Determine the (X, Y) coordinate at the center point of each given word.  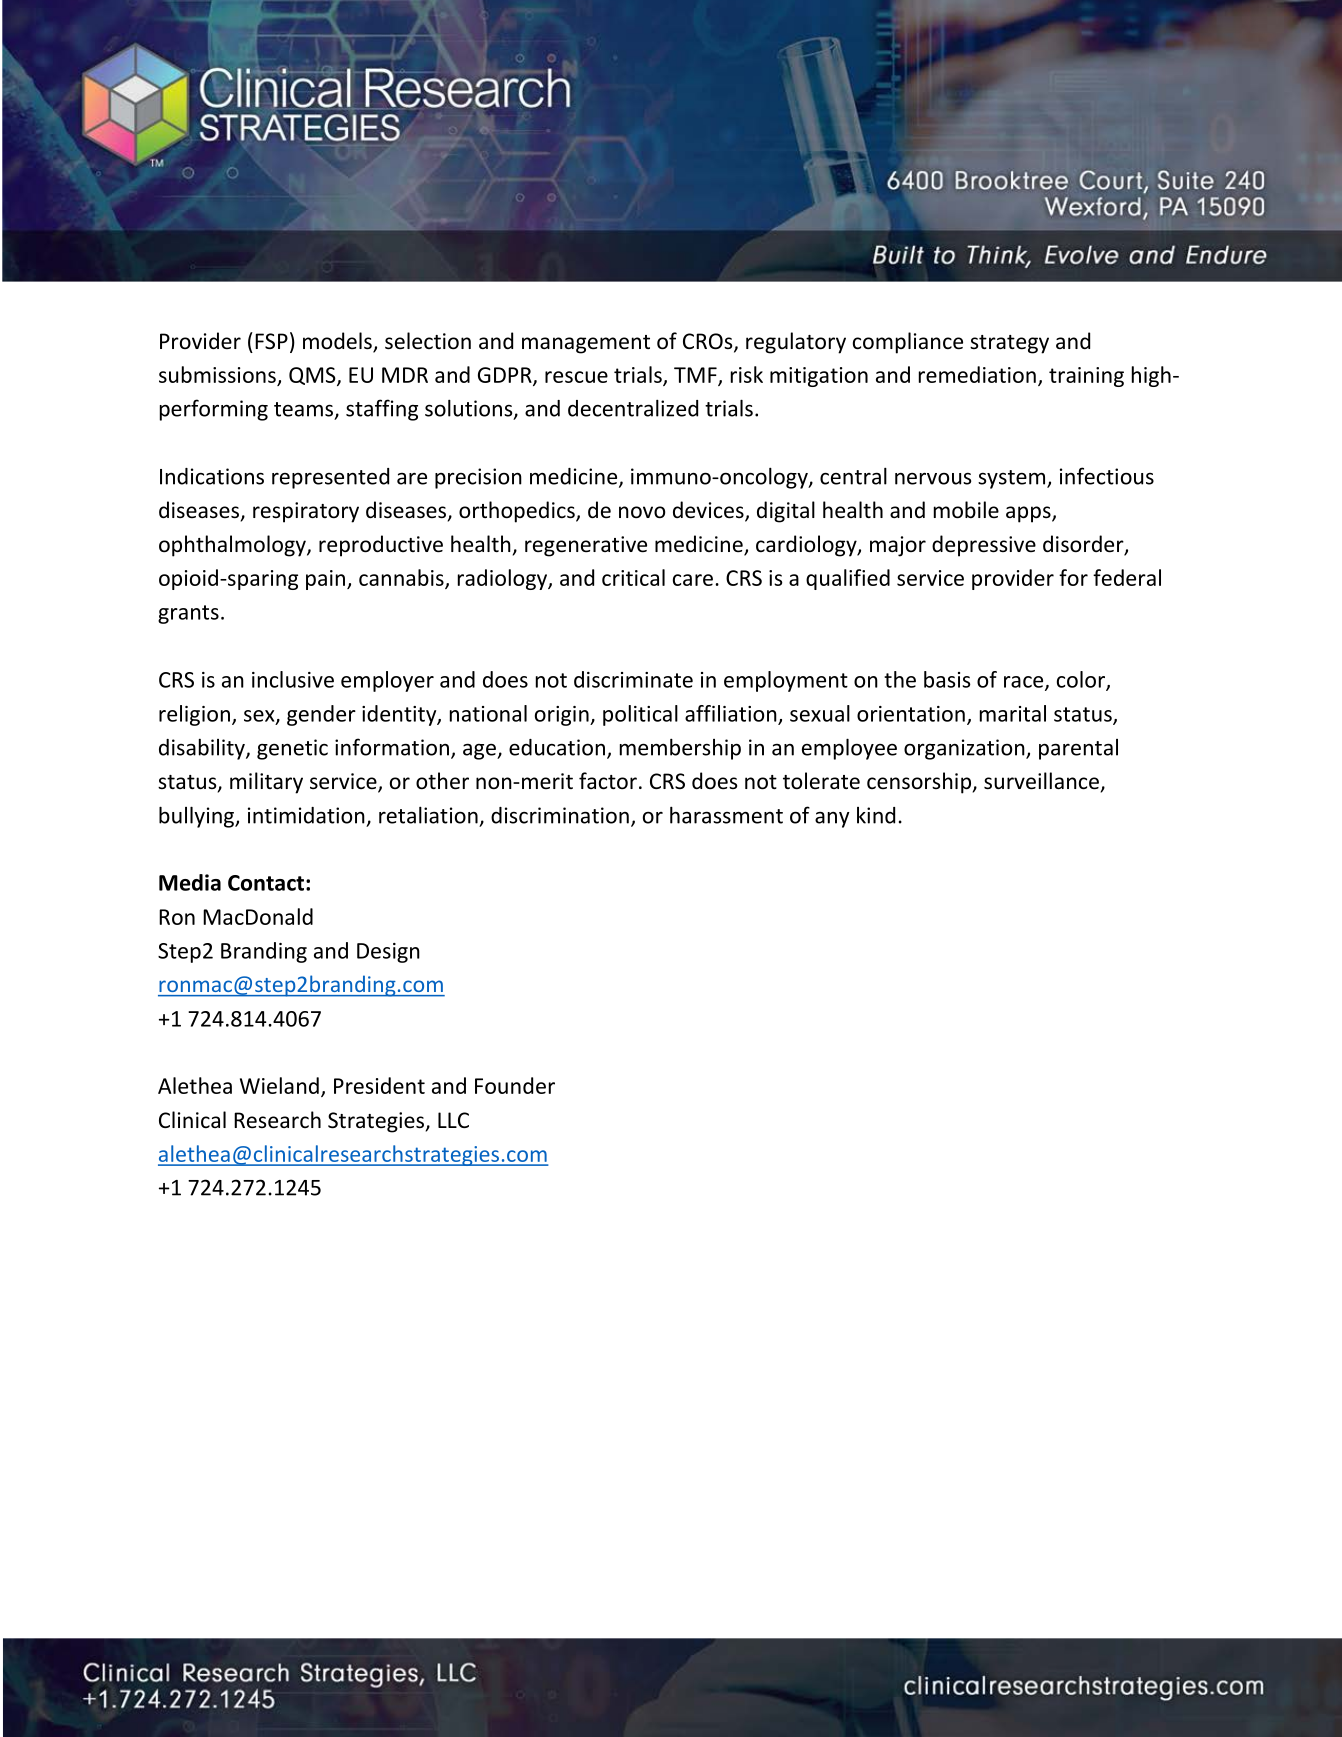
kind (876, 815)
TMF (696, 376)
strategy (1009, 344)
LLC (453, 1120)
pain (325, 580)
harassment (726, 815)
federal (1127, 577)
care (693, 580)
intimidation (306, 815)
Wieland (279, 1085)
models (338, 342)
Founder (515, 1085)
